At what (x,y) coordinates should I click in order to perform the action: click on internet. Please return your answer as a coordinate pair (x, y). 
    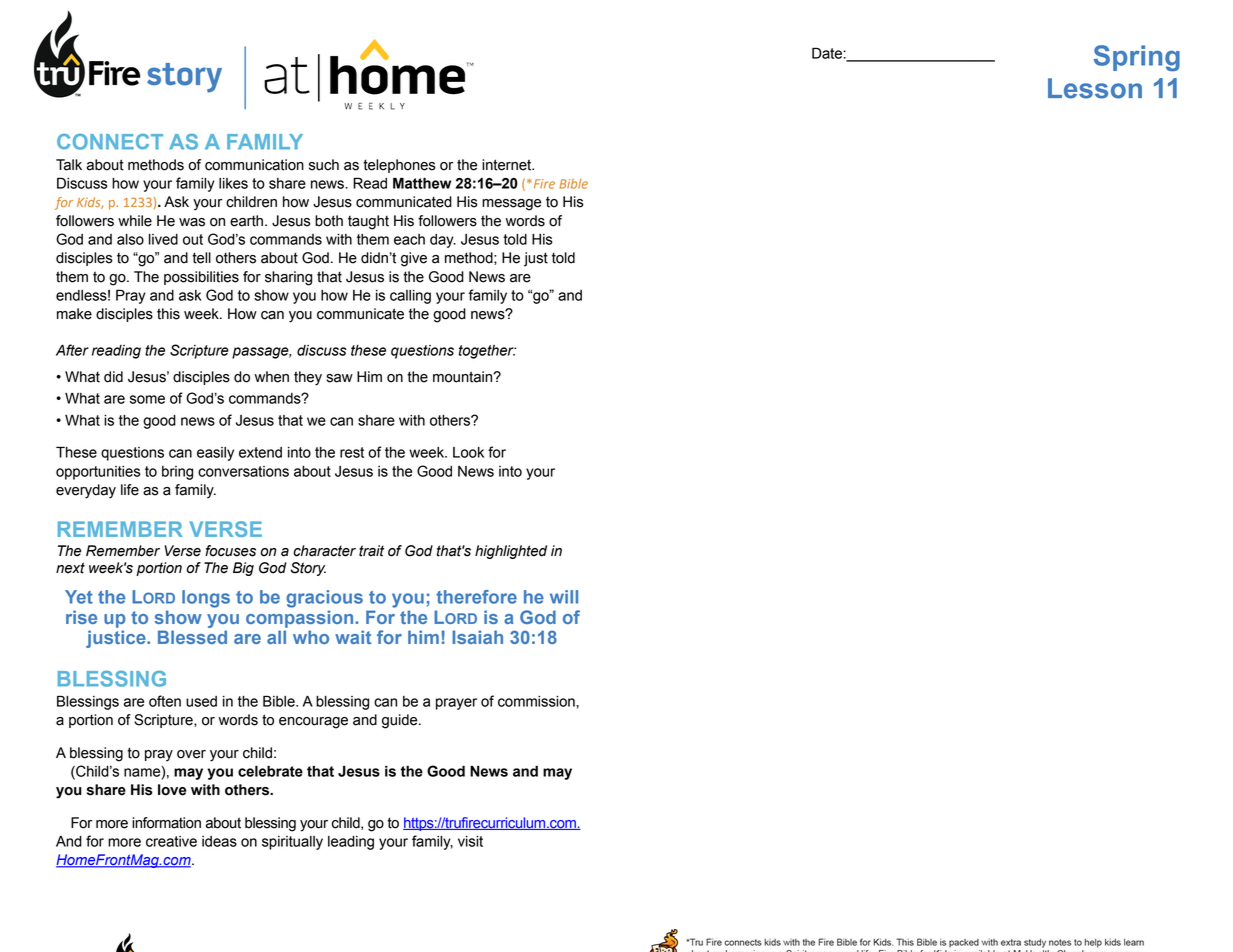
    Looking at the image, I should click on (508, 165).
